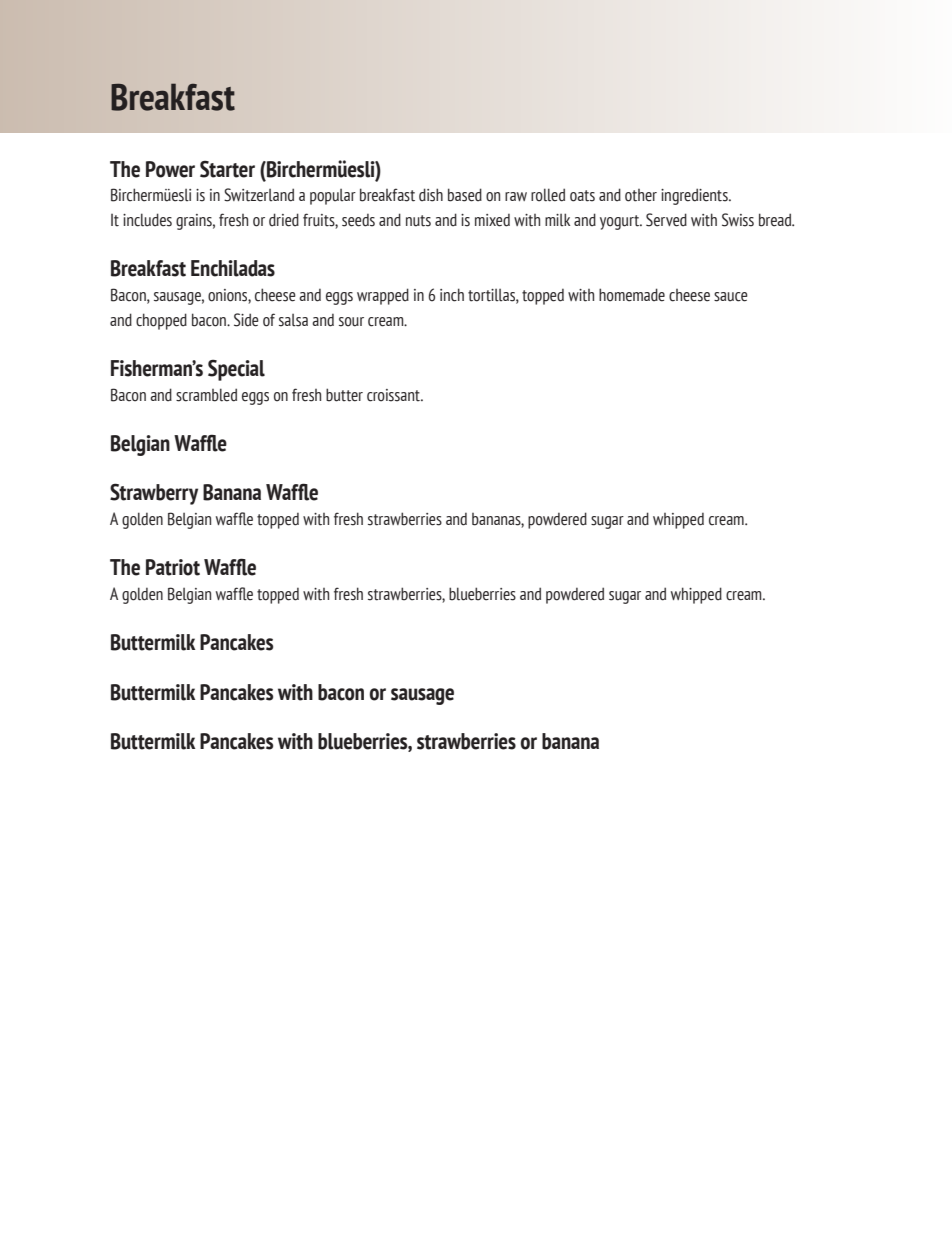 The image size is (952, 1233). Describe the element at coordinates (695, 196) in the document. I see `ingredients` at that location.
